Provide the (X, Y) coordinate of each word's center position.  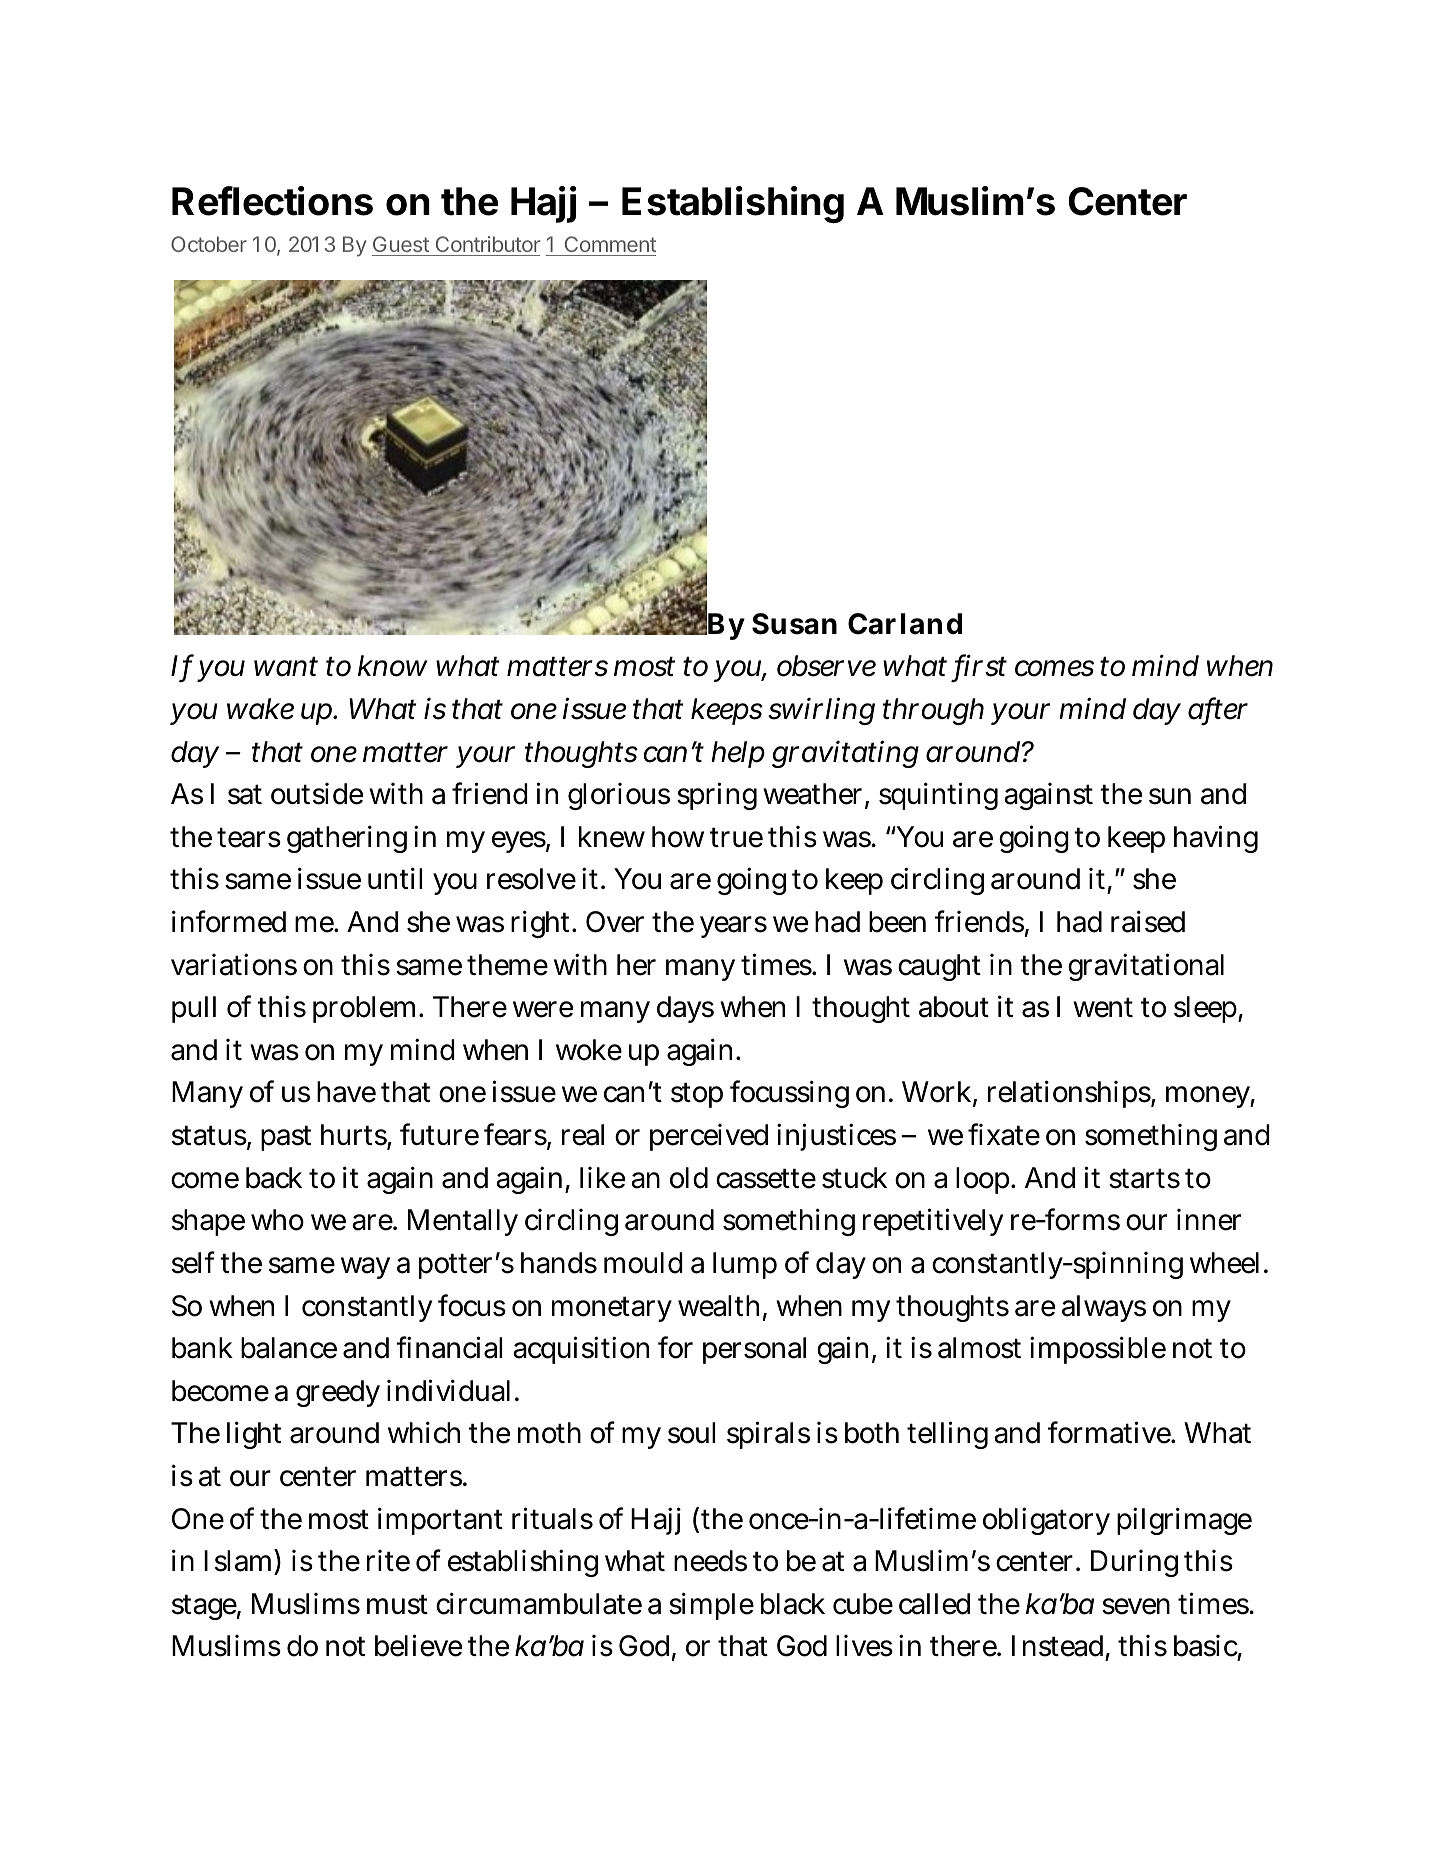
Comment (610, 244)
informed (229, 921)
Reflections (272, 201)
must (397, 1604)
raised (1148, 921)
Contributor (488, 244)
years (733, 927)
